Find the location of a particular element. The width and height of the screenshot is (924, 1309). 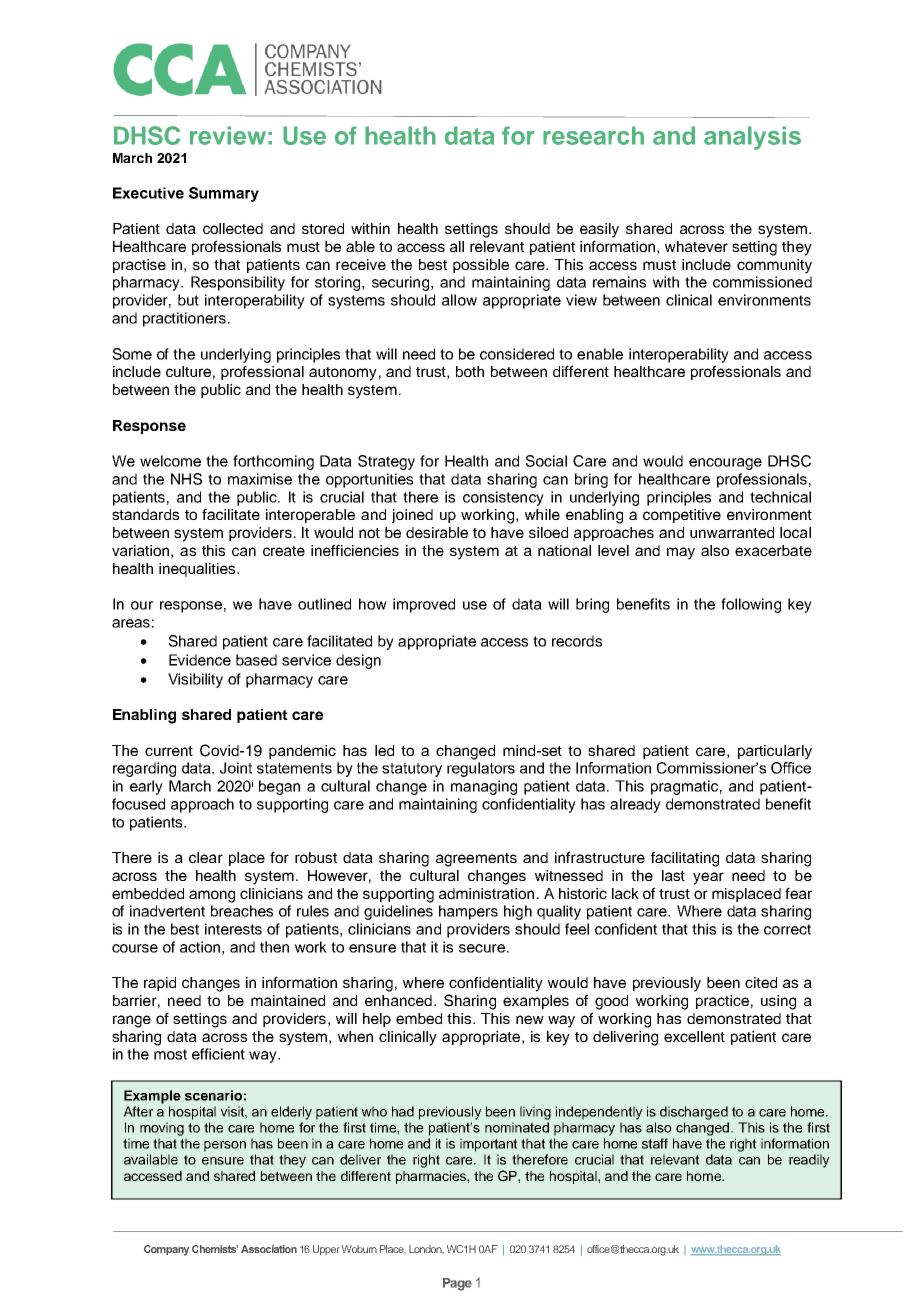

particularly is located at coordinates (775, 752).
